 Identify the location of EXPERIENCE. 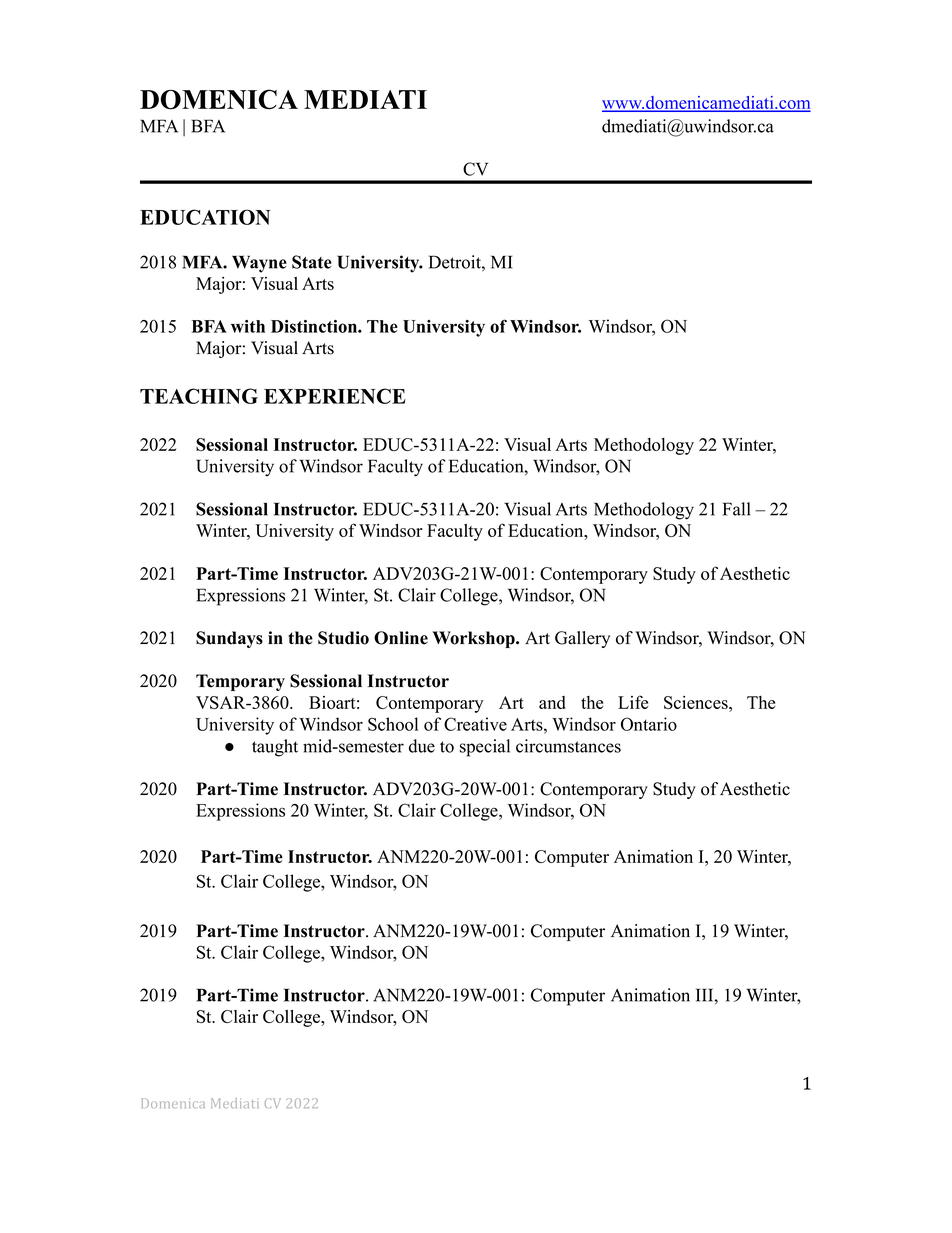
(335, 396).
